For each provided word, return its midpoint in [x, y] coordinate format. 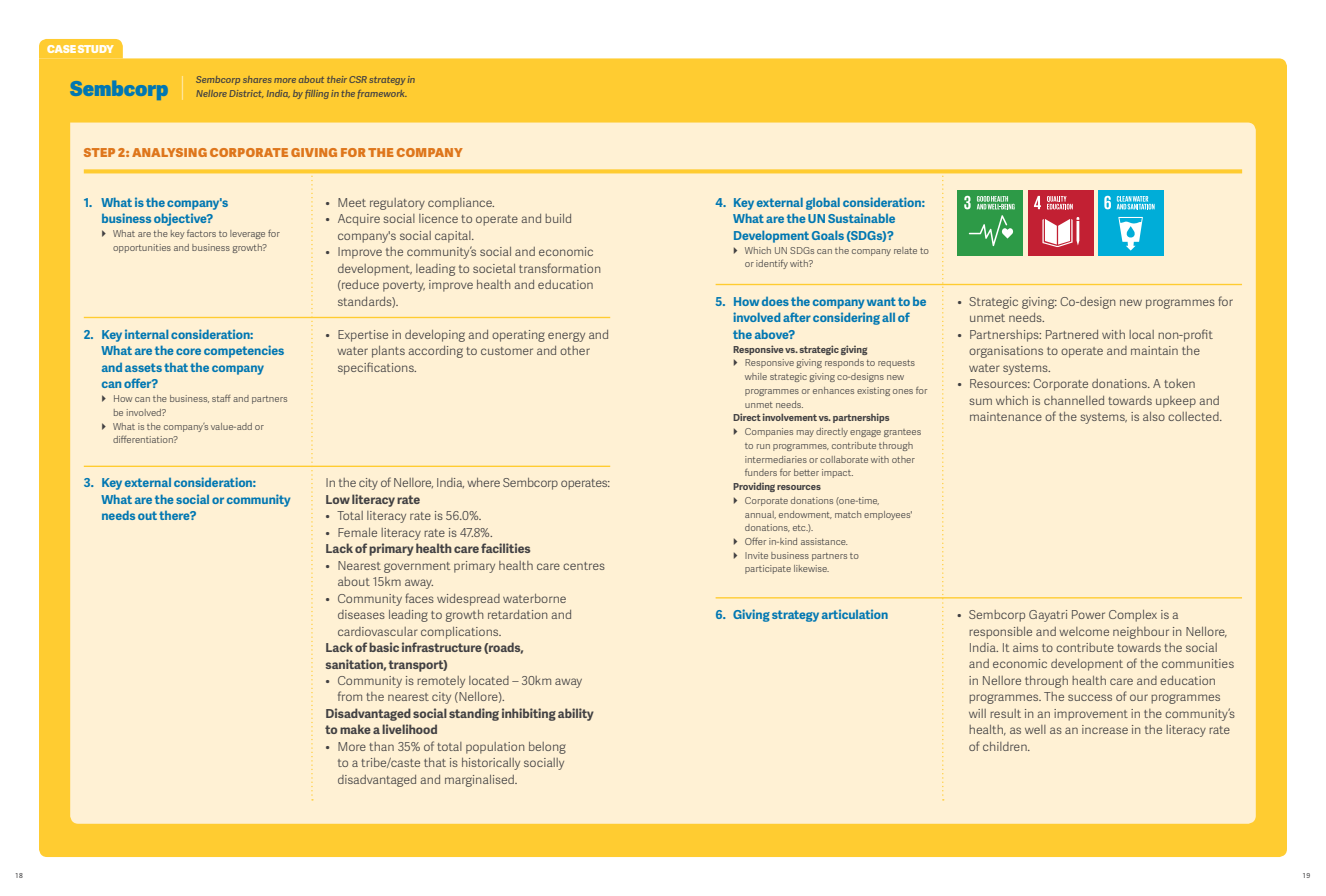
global [823, 203]
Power [1088, 614]
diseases [361, 614]
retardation [517, 614]
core [188, 351]
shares [257, 79]
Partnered [1072, 334]
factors [201, 233]
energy [566, 337]
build [558, 218]
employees [888, 515]
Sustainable [861, 218]
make [355, 729]
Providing [754, 487]
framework [382, 94]
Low [338, 499]
